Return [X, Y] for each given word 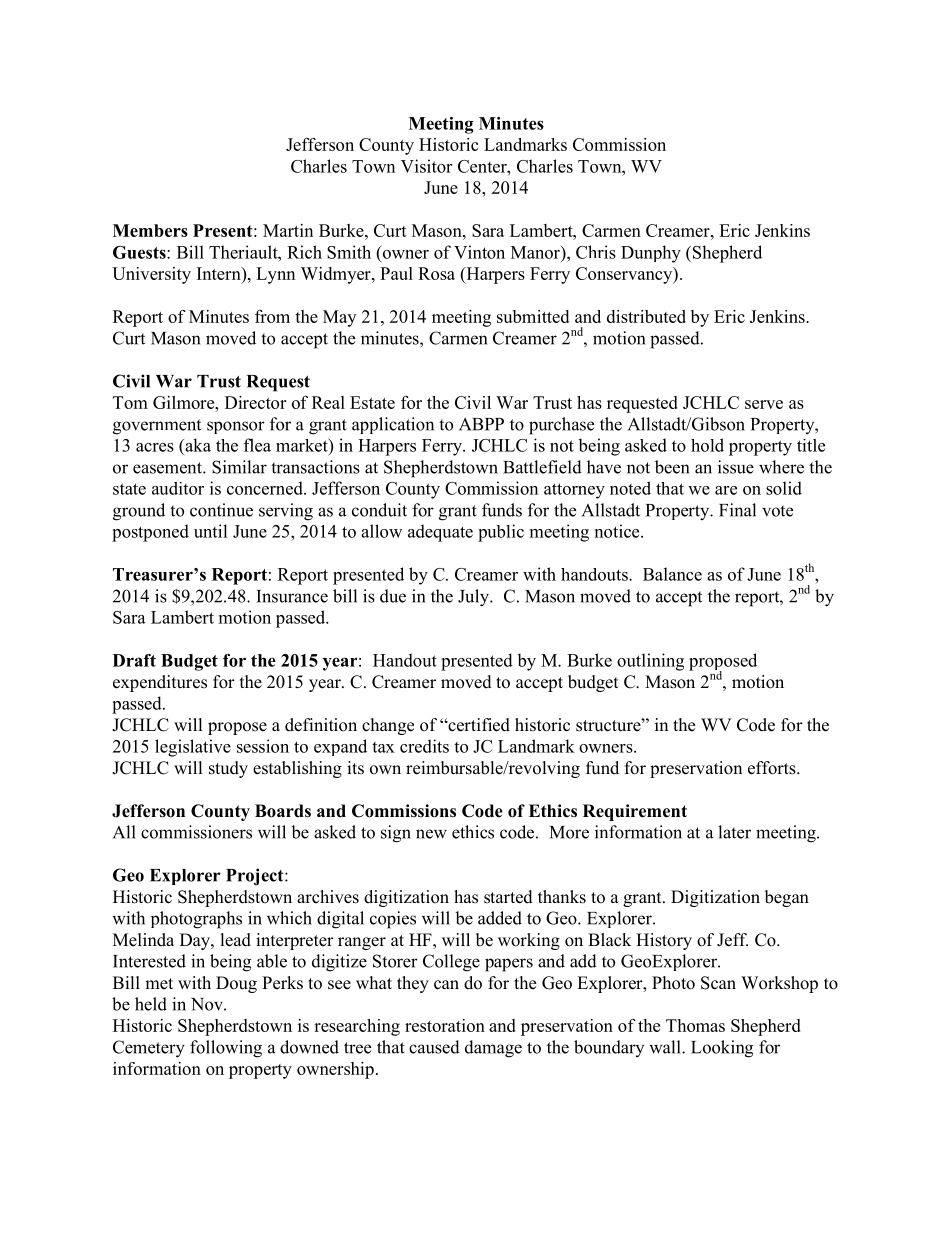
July [474, 598]
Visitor [426, 166]
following [226, 1049]
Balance [672, 574]
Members [150, 230]
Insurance [292, 596]
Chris [596, 252]
